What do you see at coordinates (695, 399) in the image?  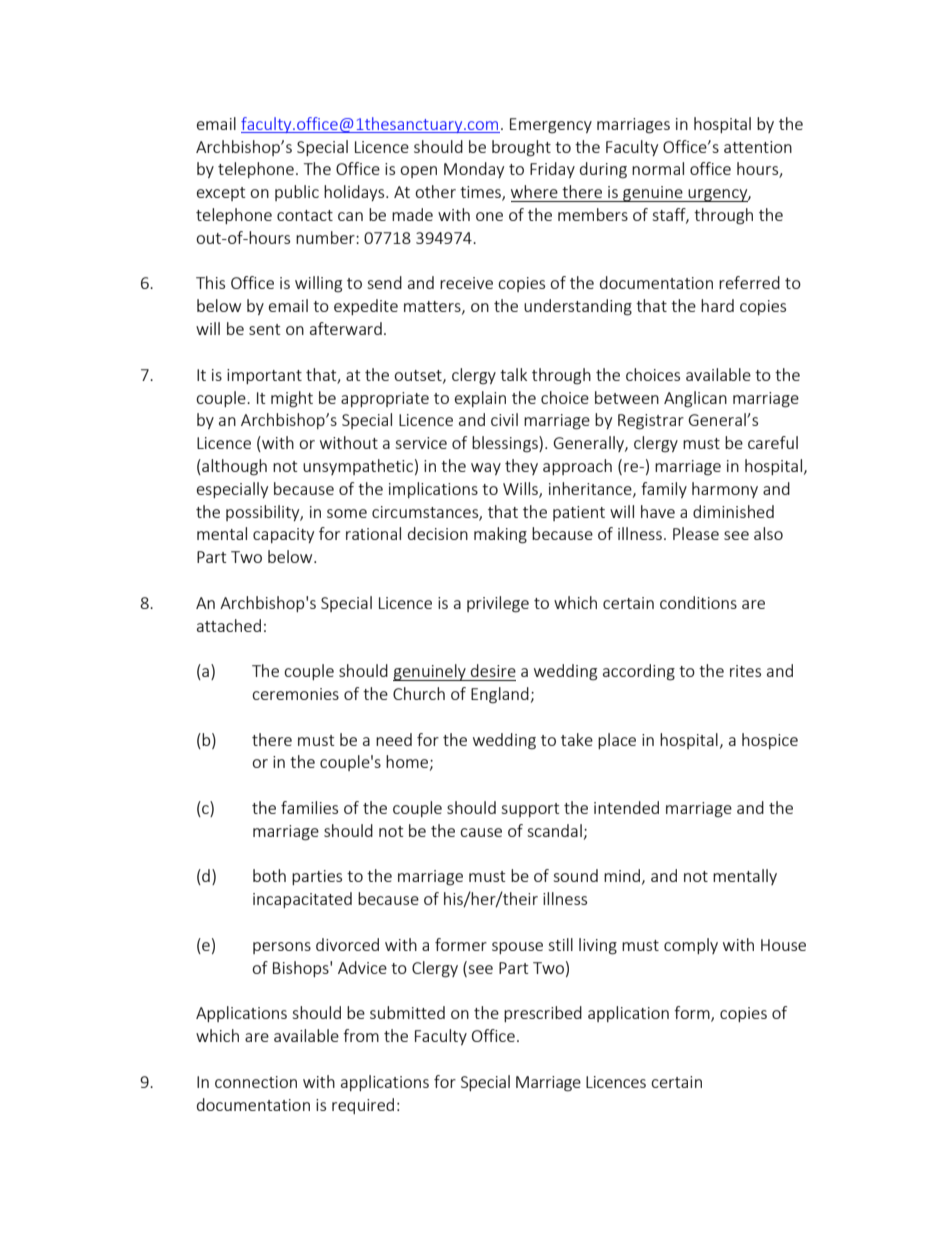 I see `Anglican` at bounding box center [695, 399].
